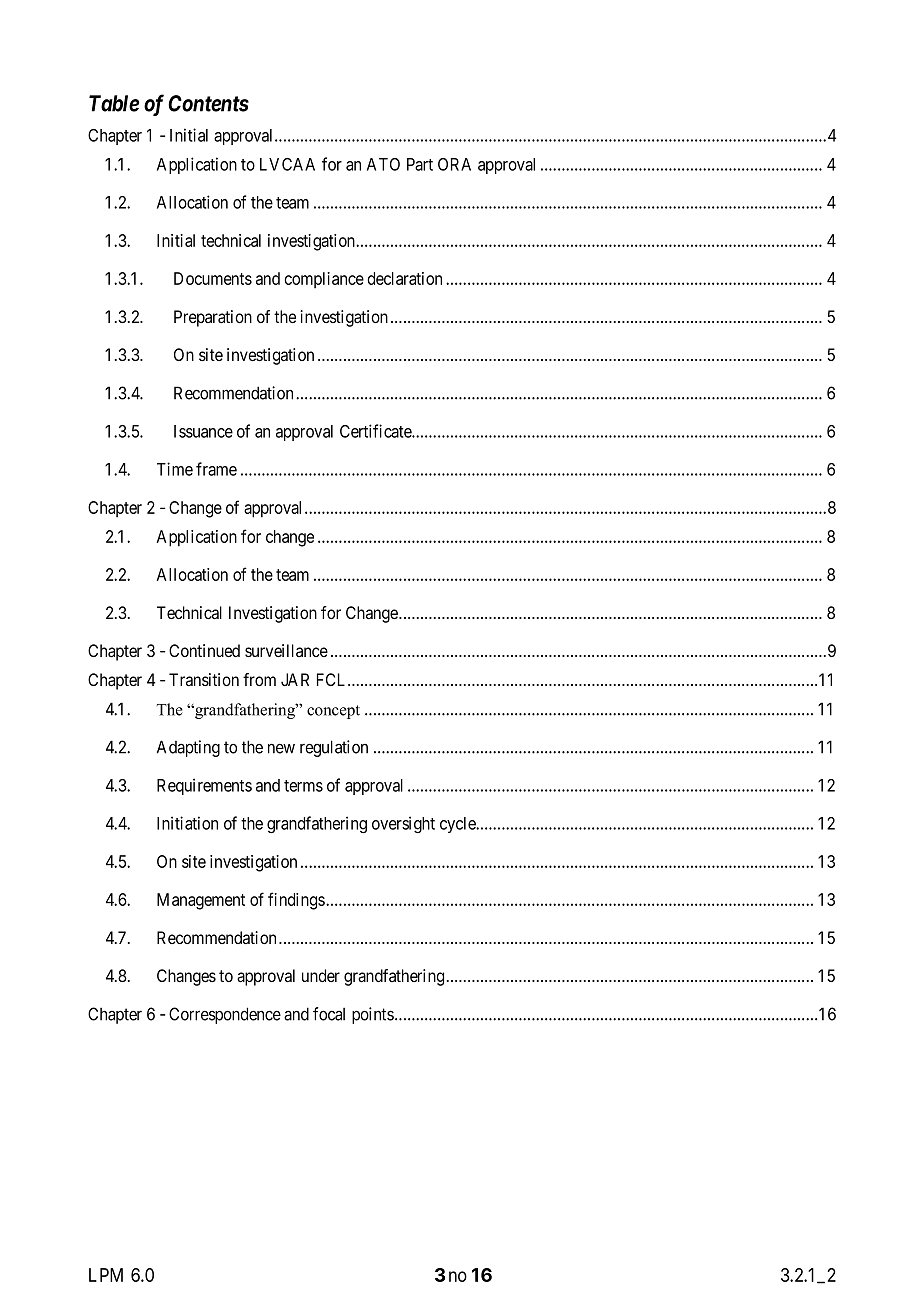  I want to click on focal, so click(329, 1014).
